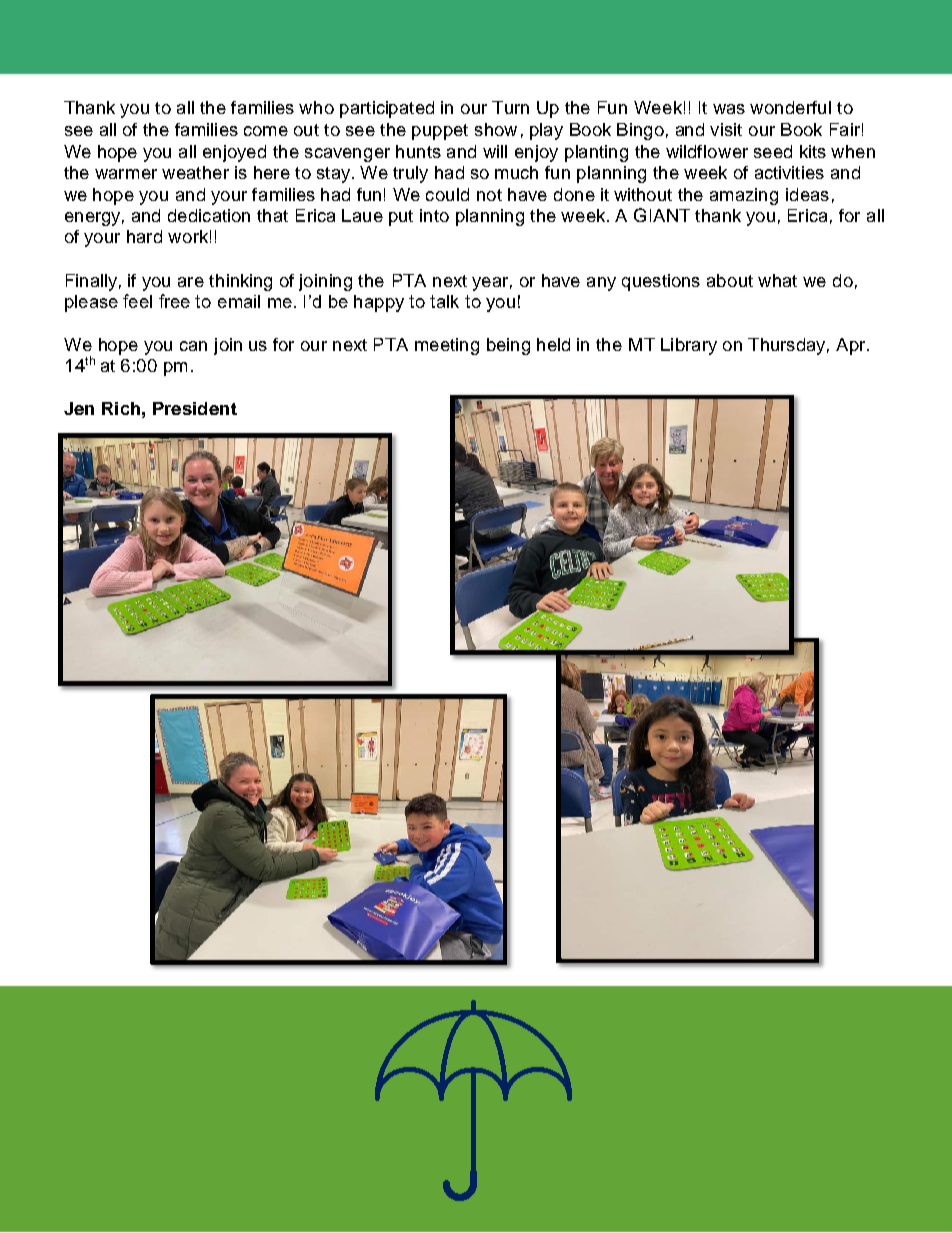  Describe the element at coordinates (516, 172) in the image. I see `much` at that location.
